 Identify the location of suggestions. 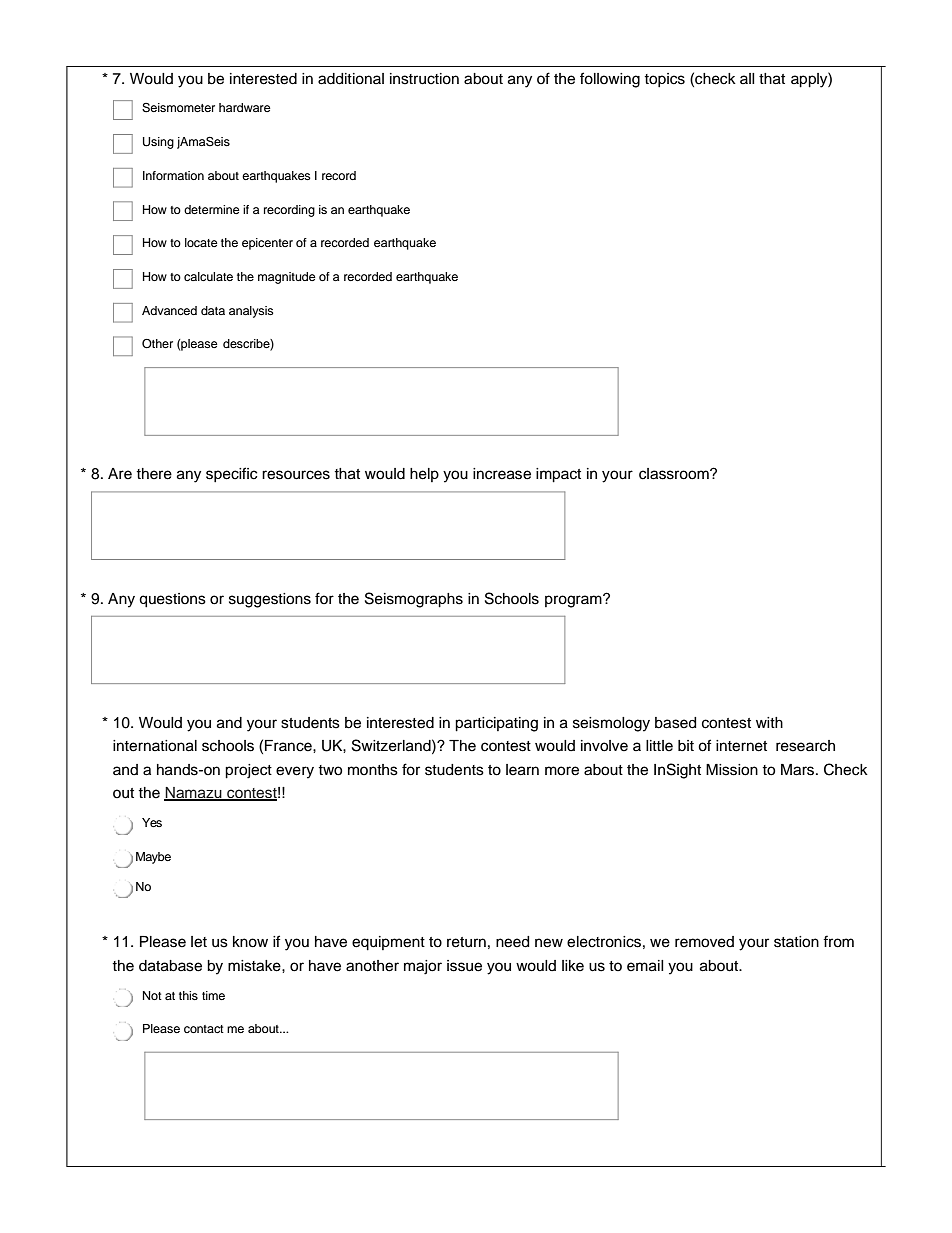
(270, 600).
